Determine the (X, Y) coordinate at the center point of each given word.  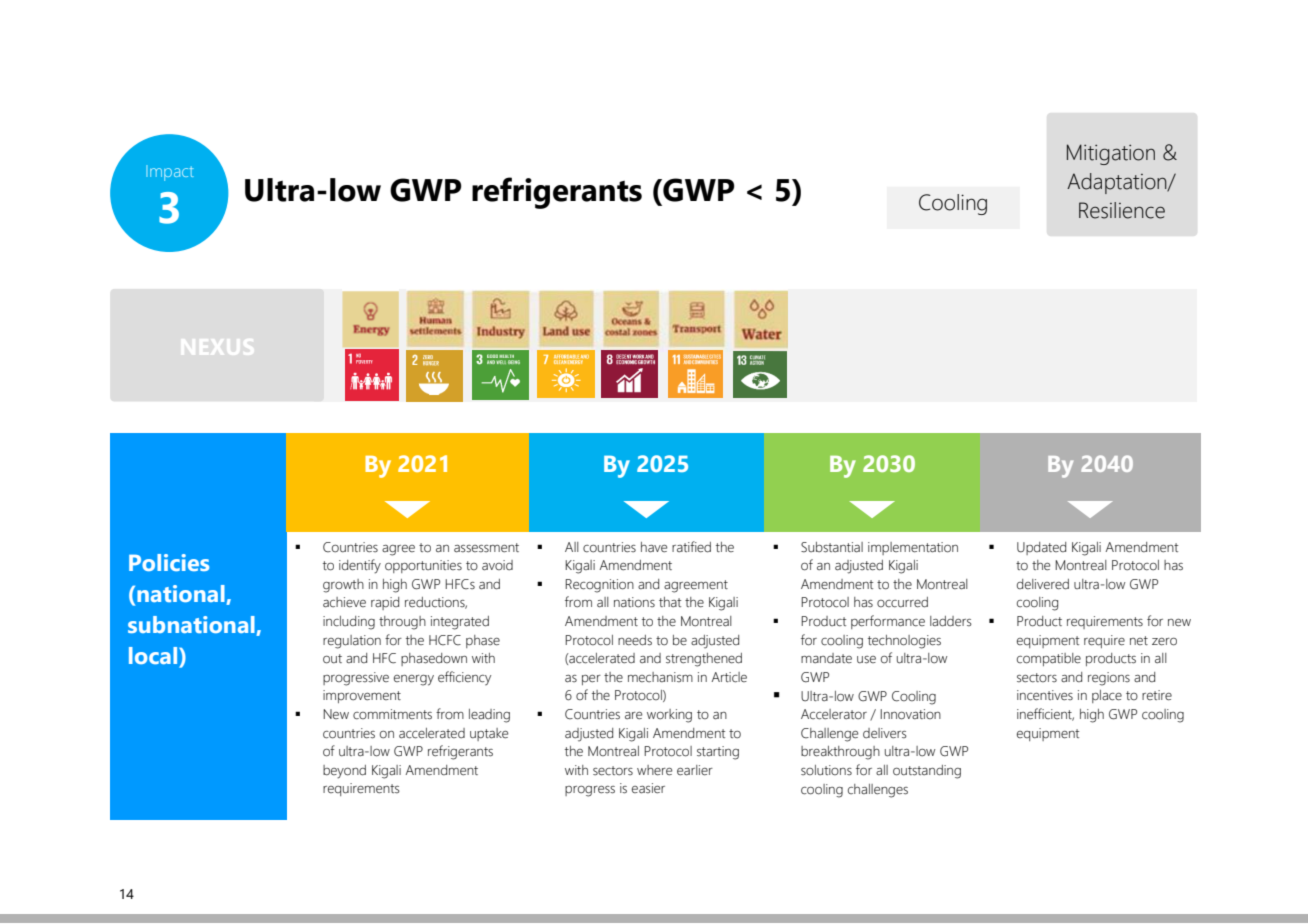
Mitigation (1111, 154)
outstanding (927, 772)
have (654, 547)
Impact (170, 173)
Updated (1041, 548)
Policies (169, 562)
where (654, 770)
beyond (344, 772)
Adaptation (1118, 183)
